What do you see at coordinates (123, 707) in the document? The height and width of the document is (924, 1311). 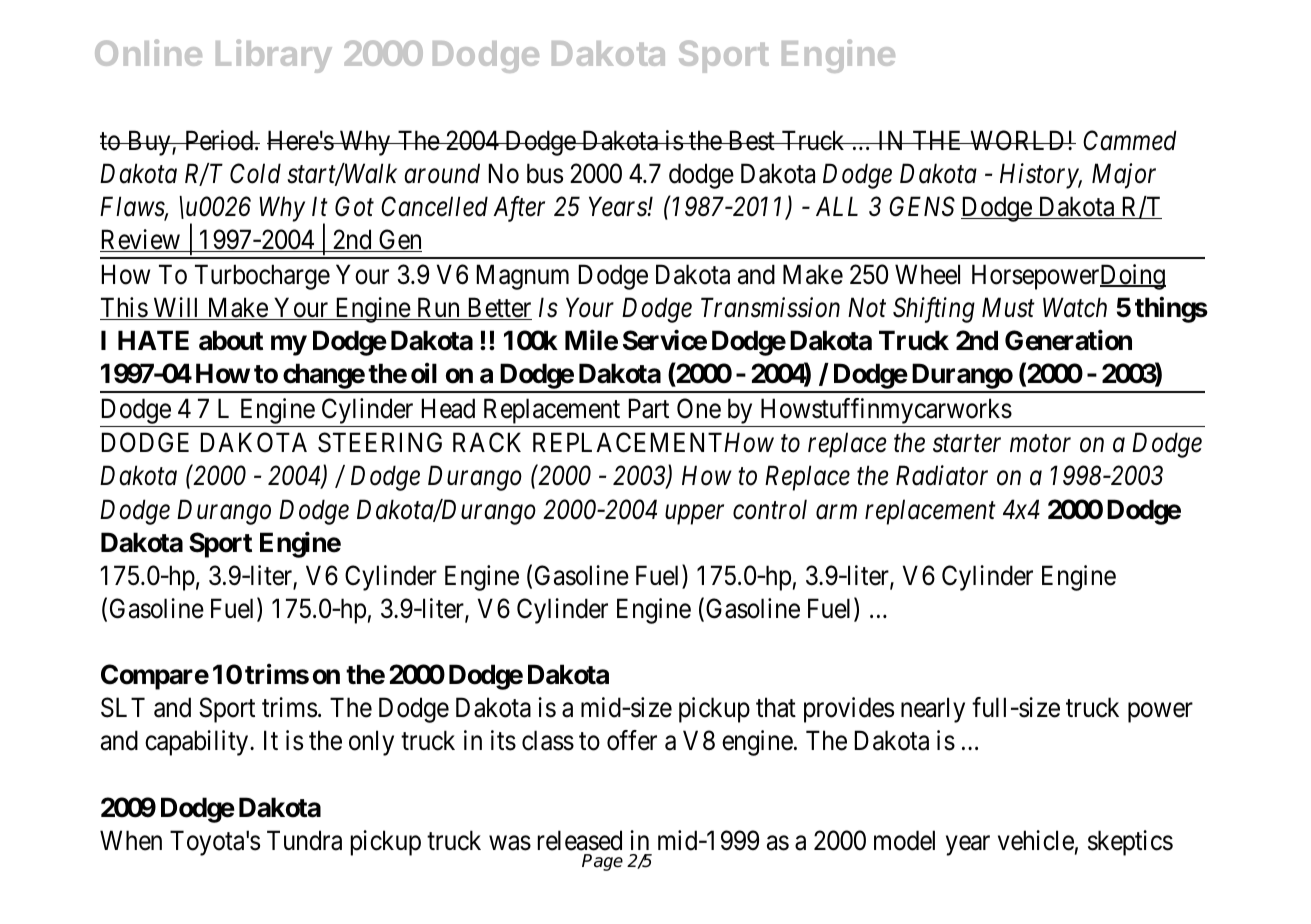 I see `SLT` at bounding box center [123, 707].
